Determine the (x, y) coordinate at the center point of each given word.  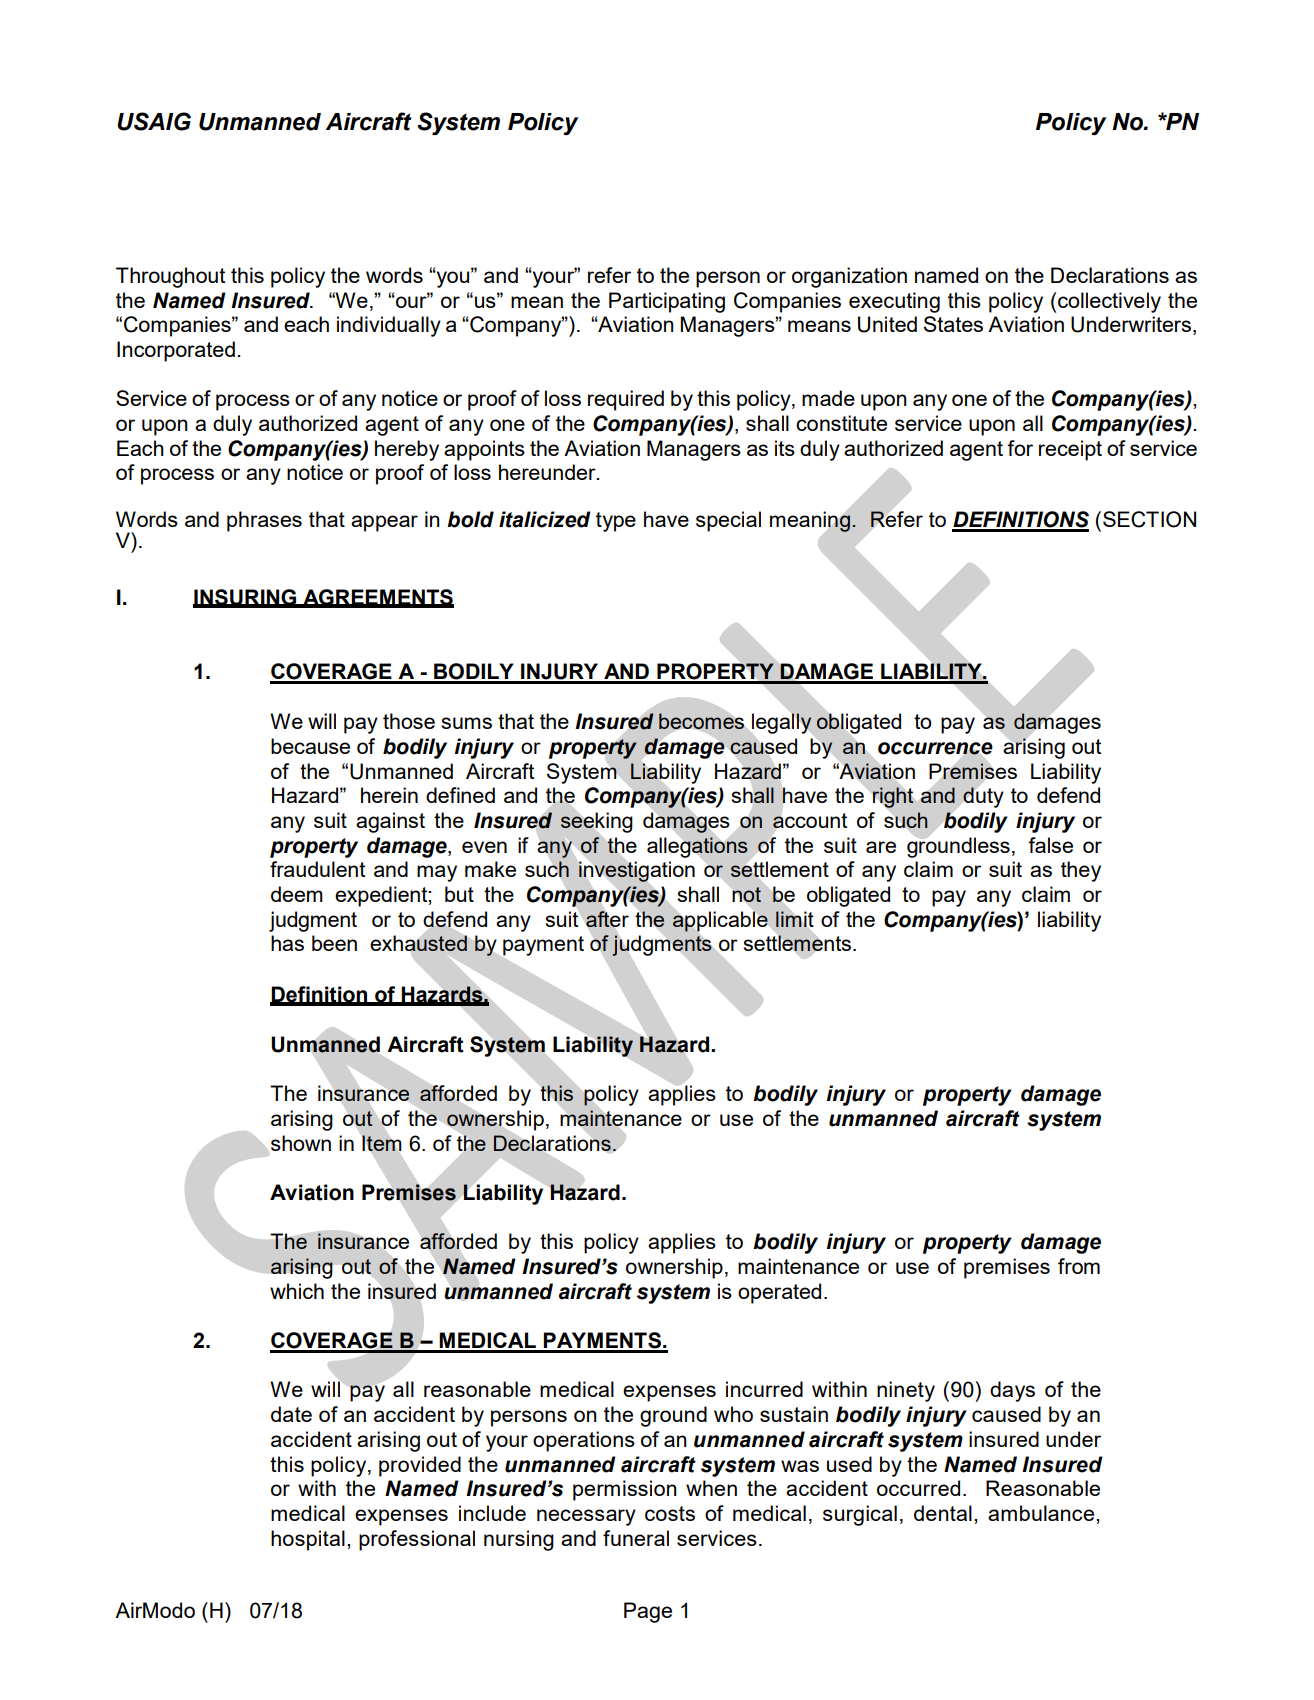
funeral (636, 1538)
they (1081, 871)
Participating (667, 302)
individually (389, 326)
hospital (308, 1540)
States (953, 324)
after (607, 919)
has (287, 943)
